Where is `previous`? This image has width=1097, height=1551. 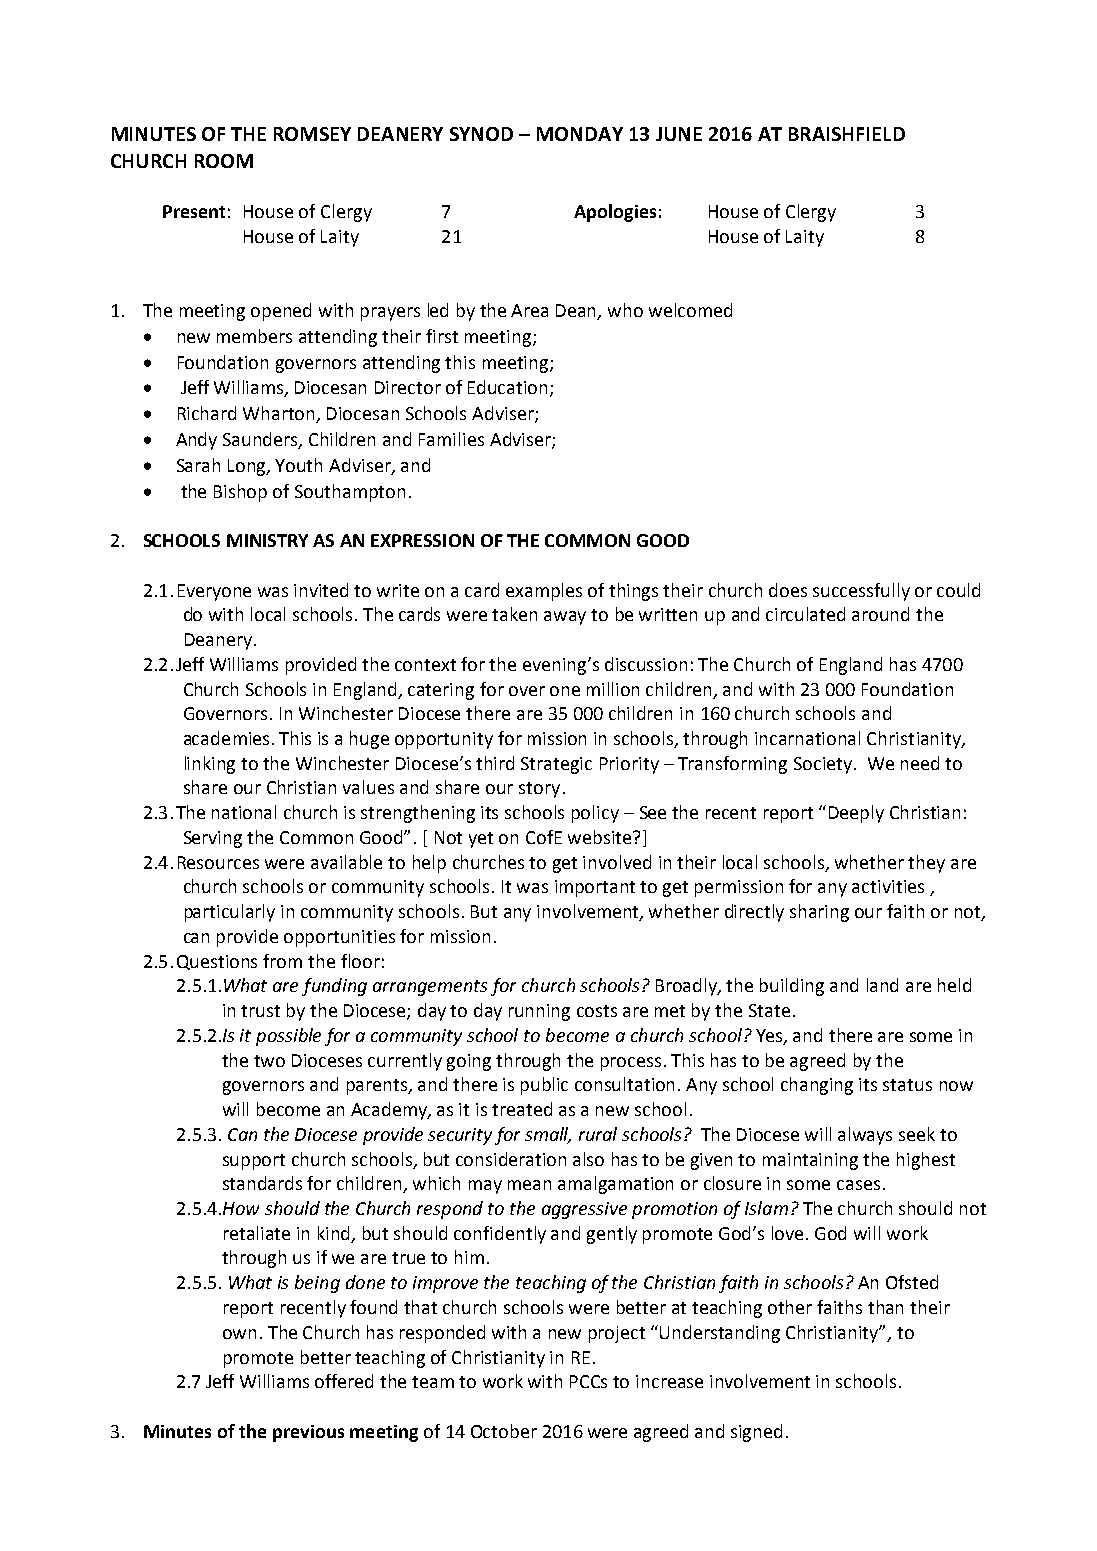
previous is located at coordinates (308, 1433).
